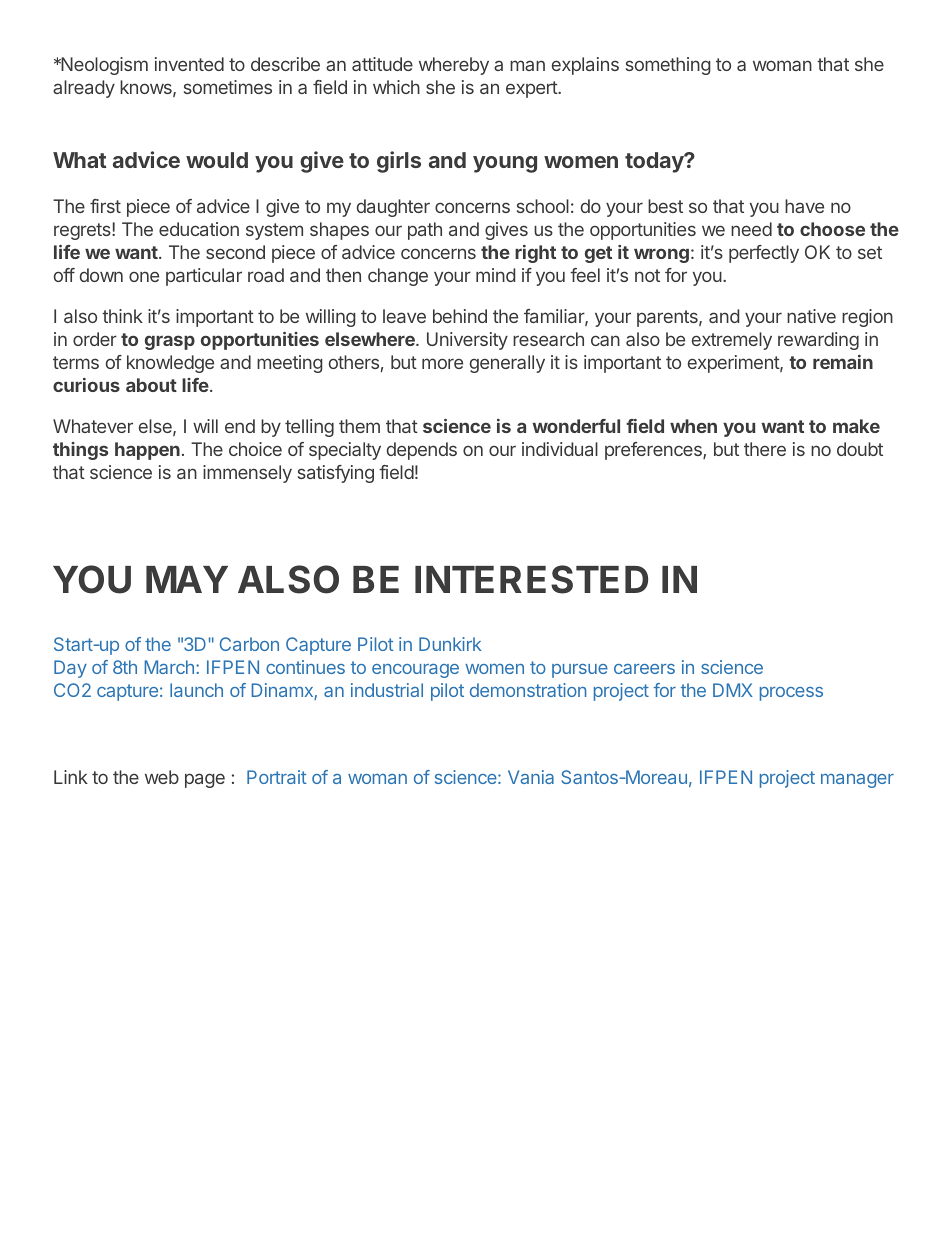 The height and width of the image is (1233, 952). Describe the element at coordinates (460, 316) in the image. I see `behind` at that location.
